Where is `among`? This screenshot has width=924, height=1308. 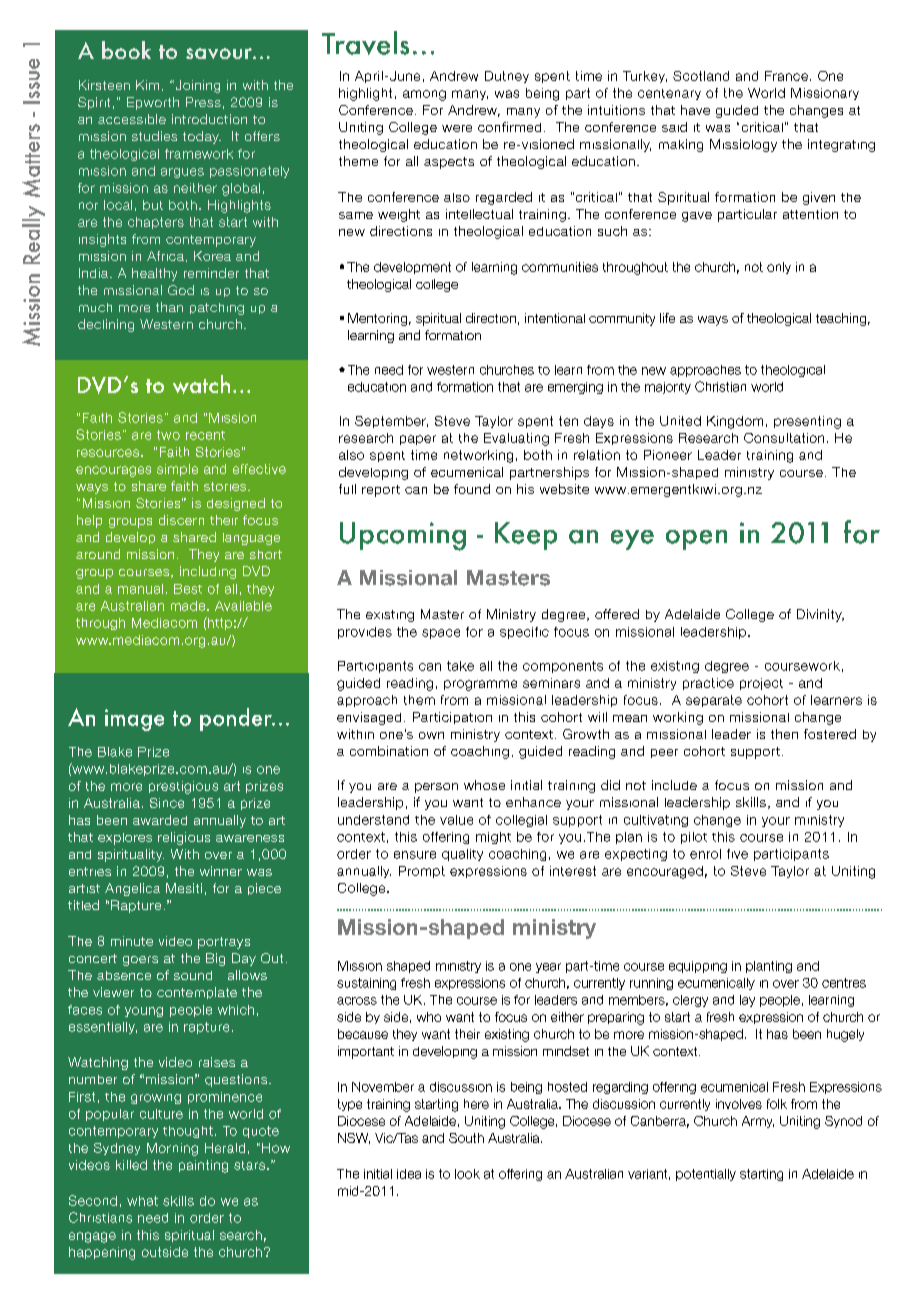 among is located at coordinates (424, 95).
